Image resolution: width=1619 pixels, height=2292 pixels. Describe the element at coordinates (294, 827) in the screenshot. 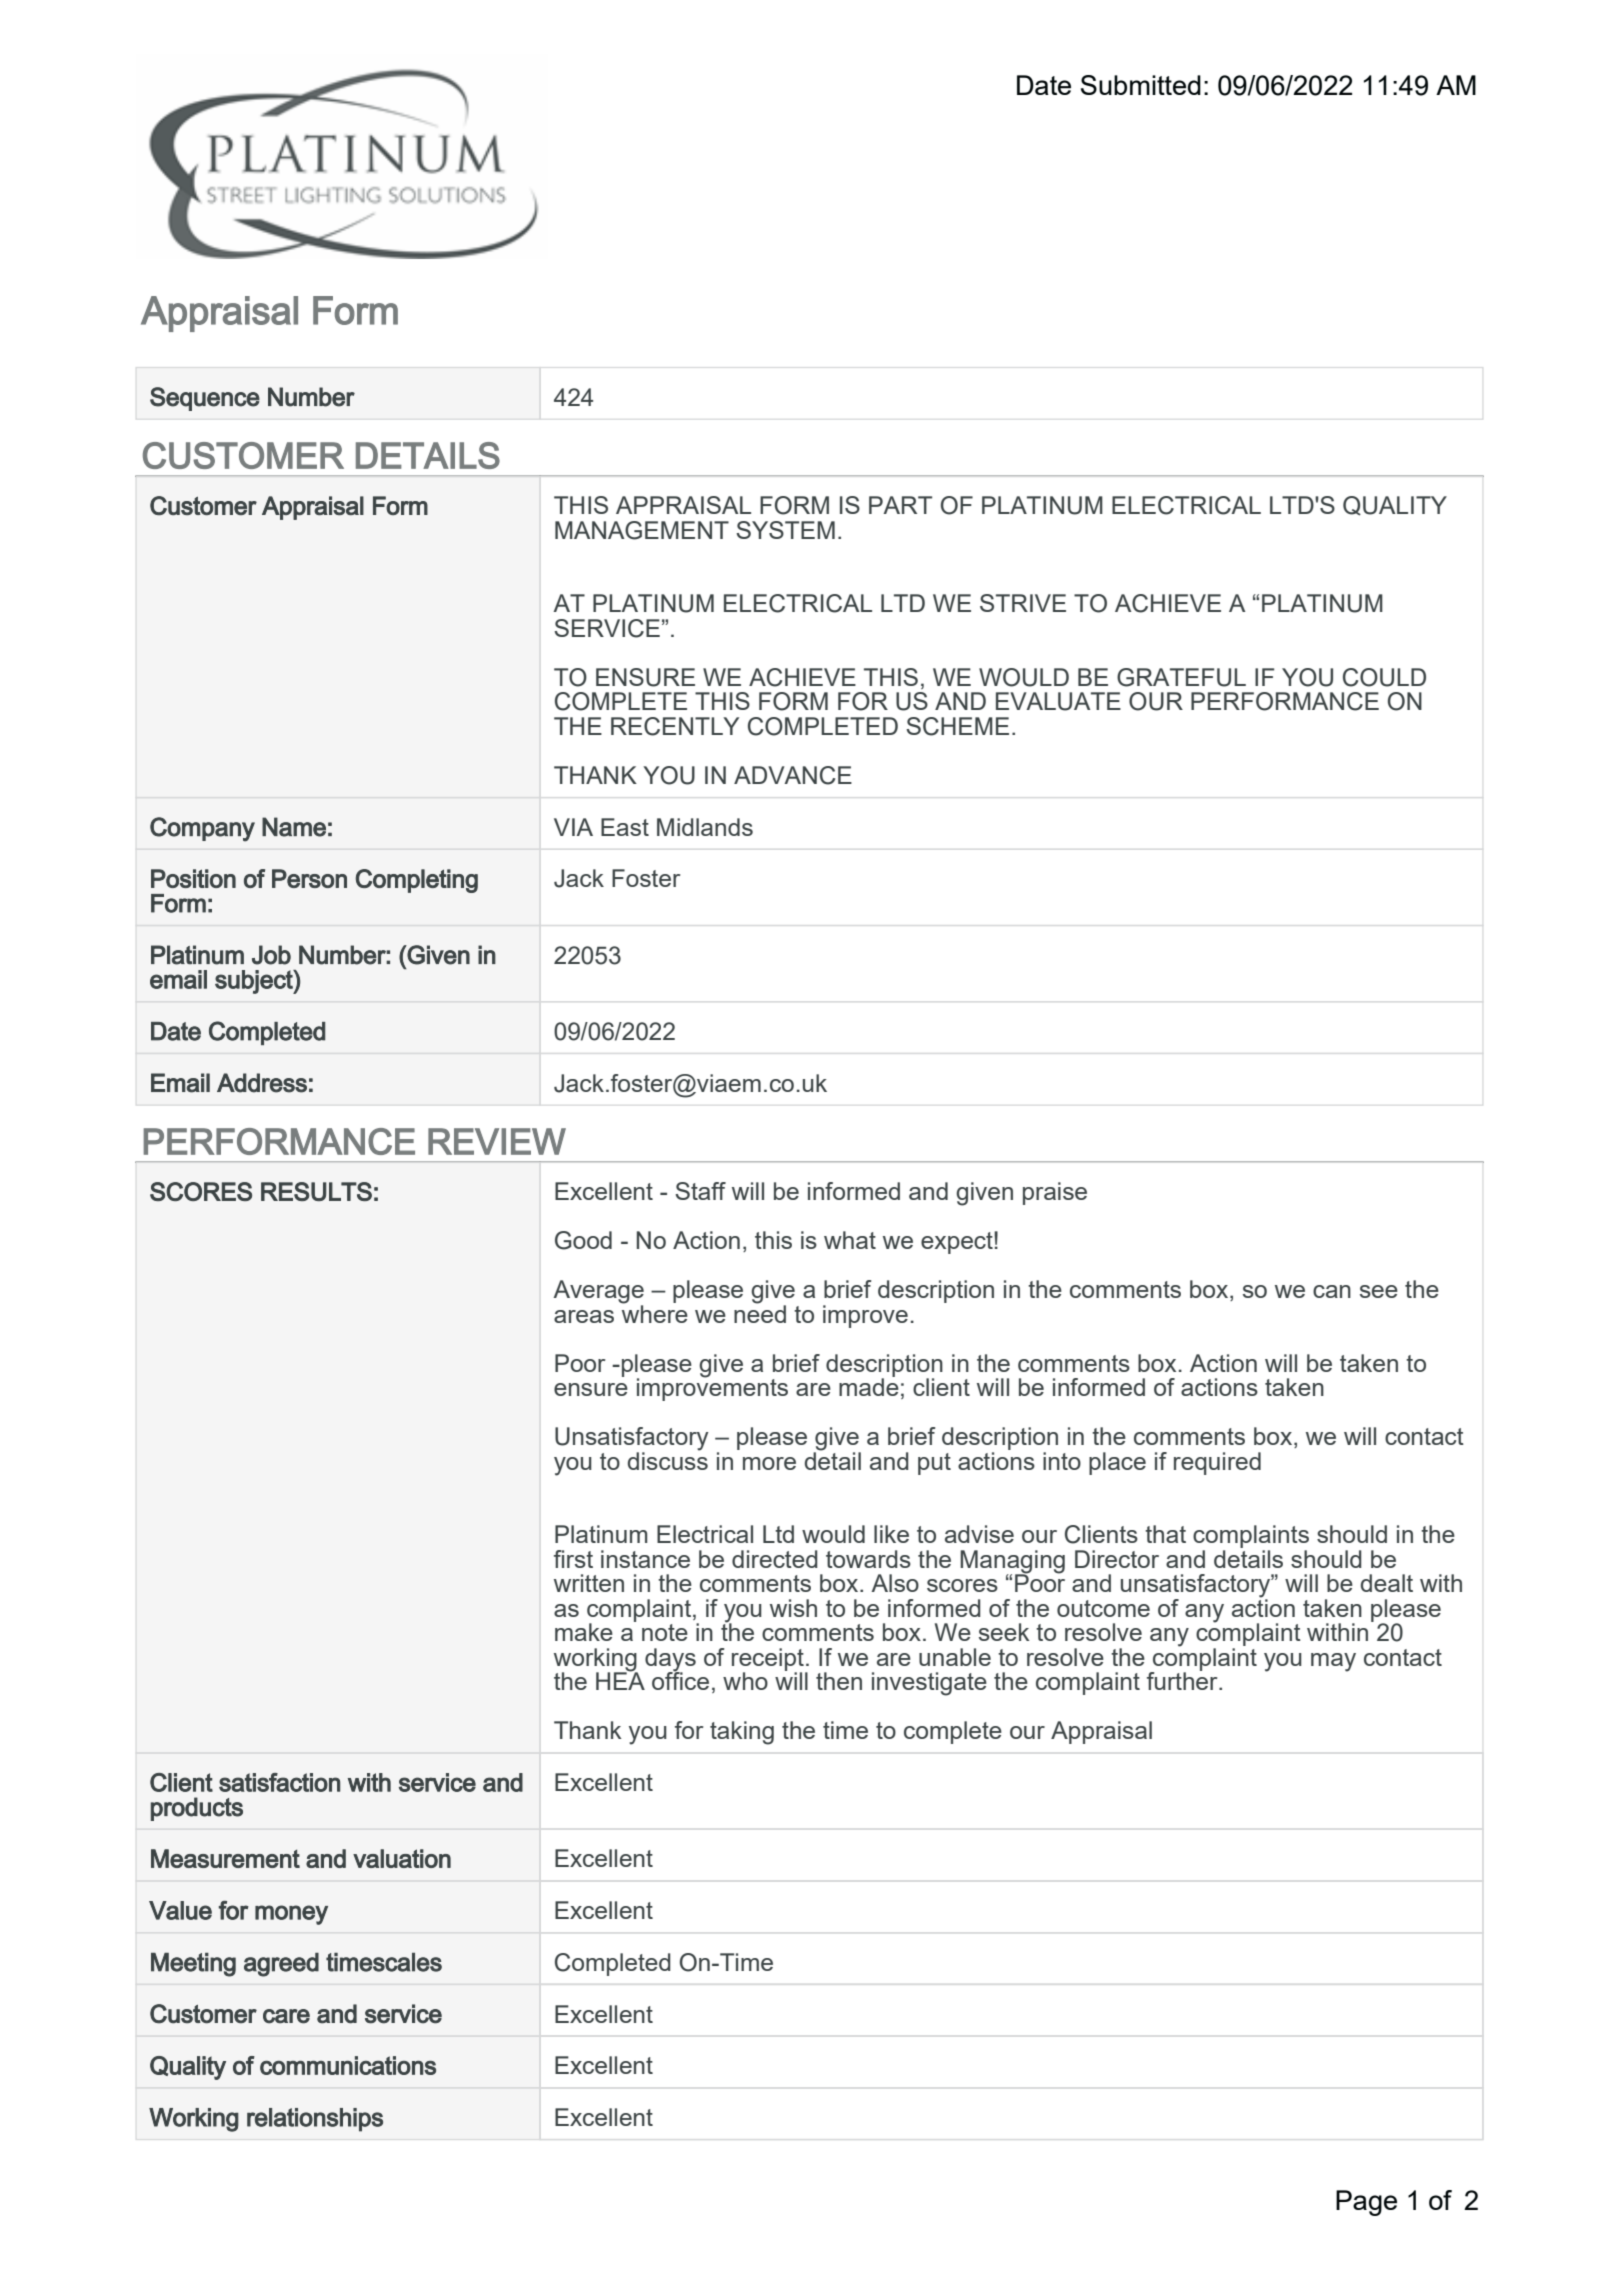

I see `Name` at that location.
